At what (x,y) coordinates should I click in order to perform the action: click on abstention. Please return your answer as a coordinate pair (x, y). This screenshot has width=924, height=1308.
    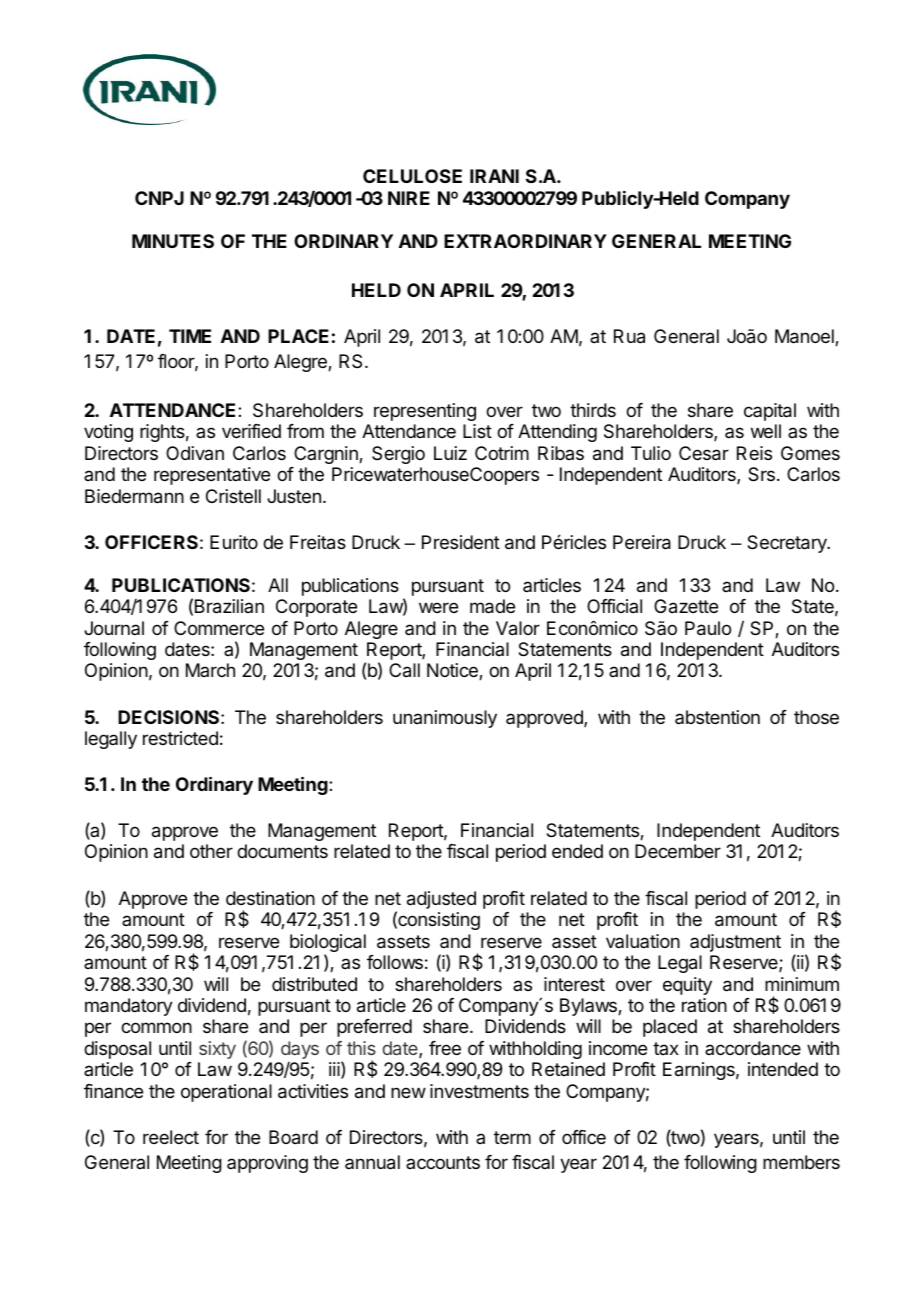
    Looking at the image, I should click on (717, 717).
